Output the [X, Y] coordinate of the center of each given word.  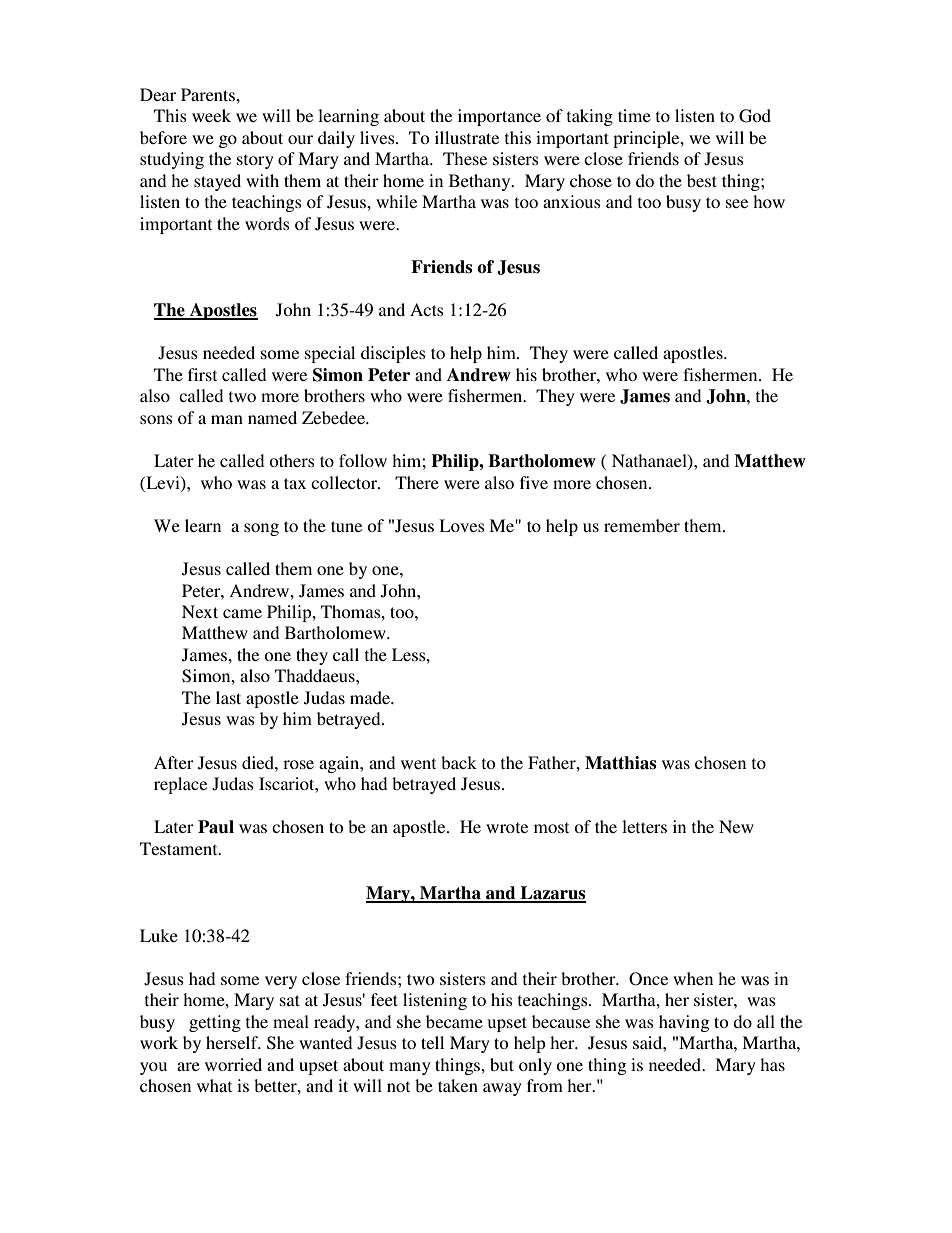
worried [233, 1064]
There [417, 482]
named [272, 417]
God [755, 116]
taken [458, 1085]
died [259, 762]
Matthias [620, 763]
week [211, 115]
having [684, 1023]
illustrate [467, 137]
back [459, 762]
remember [642, 525]
